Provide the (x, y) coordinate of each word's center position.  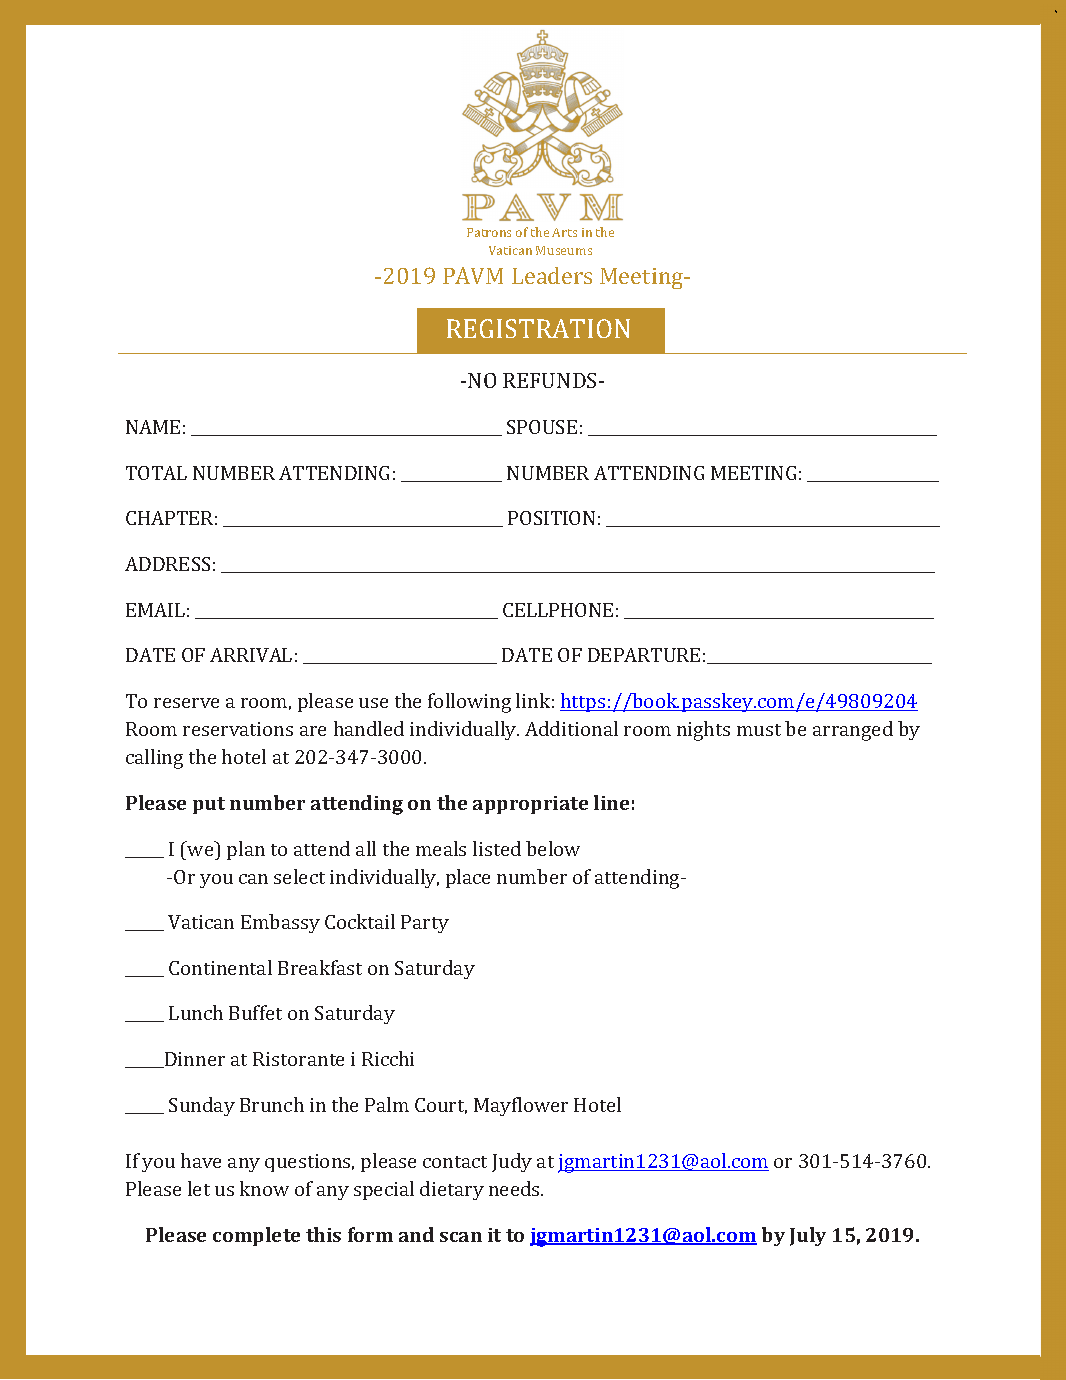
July (808, 1236)
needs (515, 1188)
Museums (564, 250)
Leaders (552, 275)
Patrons (489, 232)
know (264, 1188)
